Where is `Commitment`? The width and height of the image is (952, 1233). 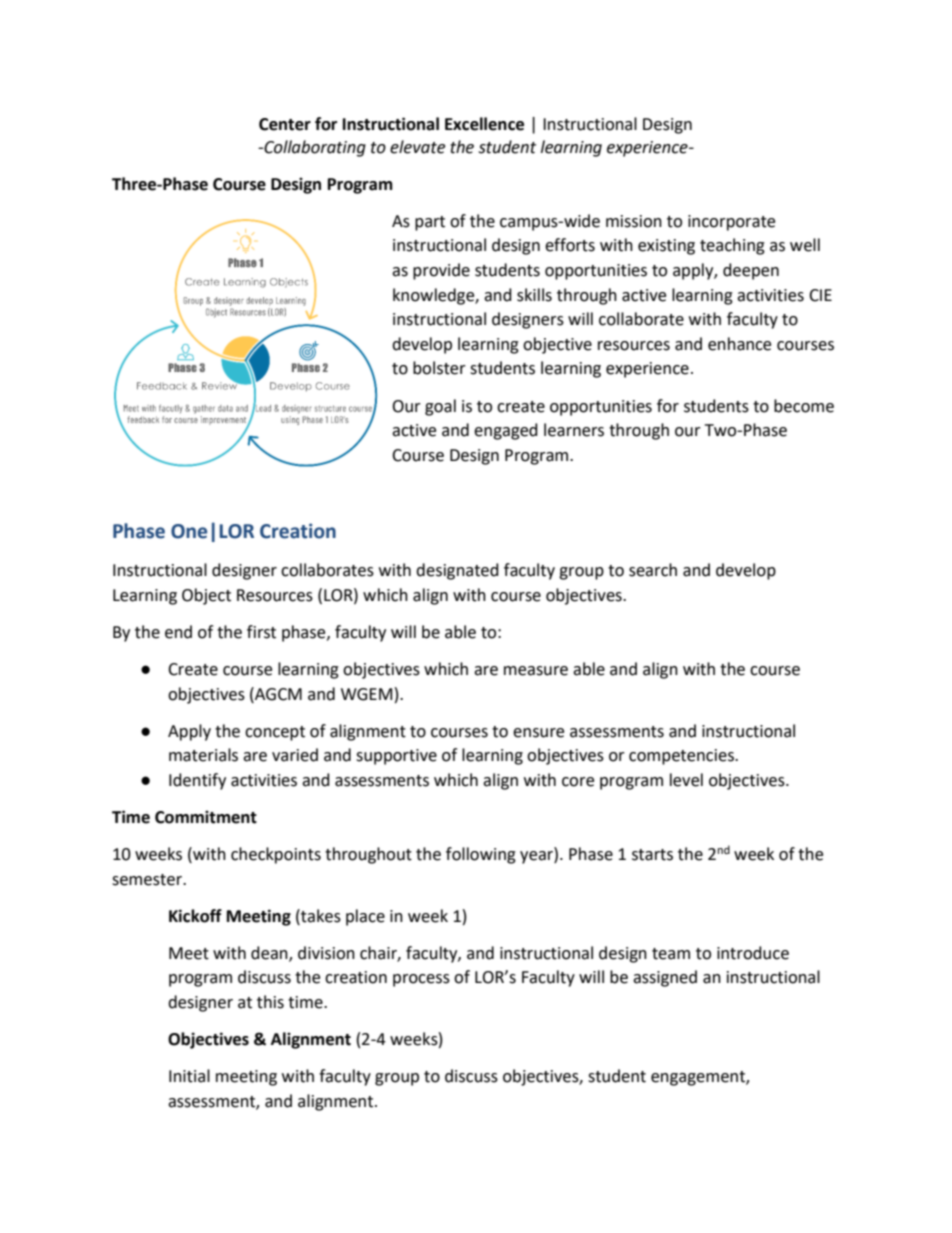 Commitment is located at coordinates (206, 817).
